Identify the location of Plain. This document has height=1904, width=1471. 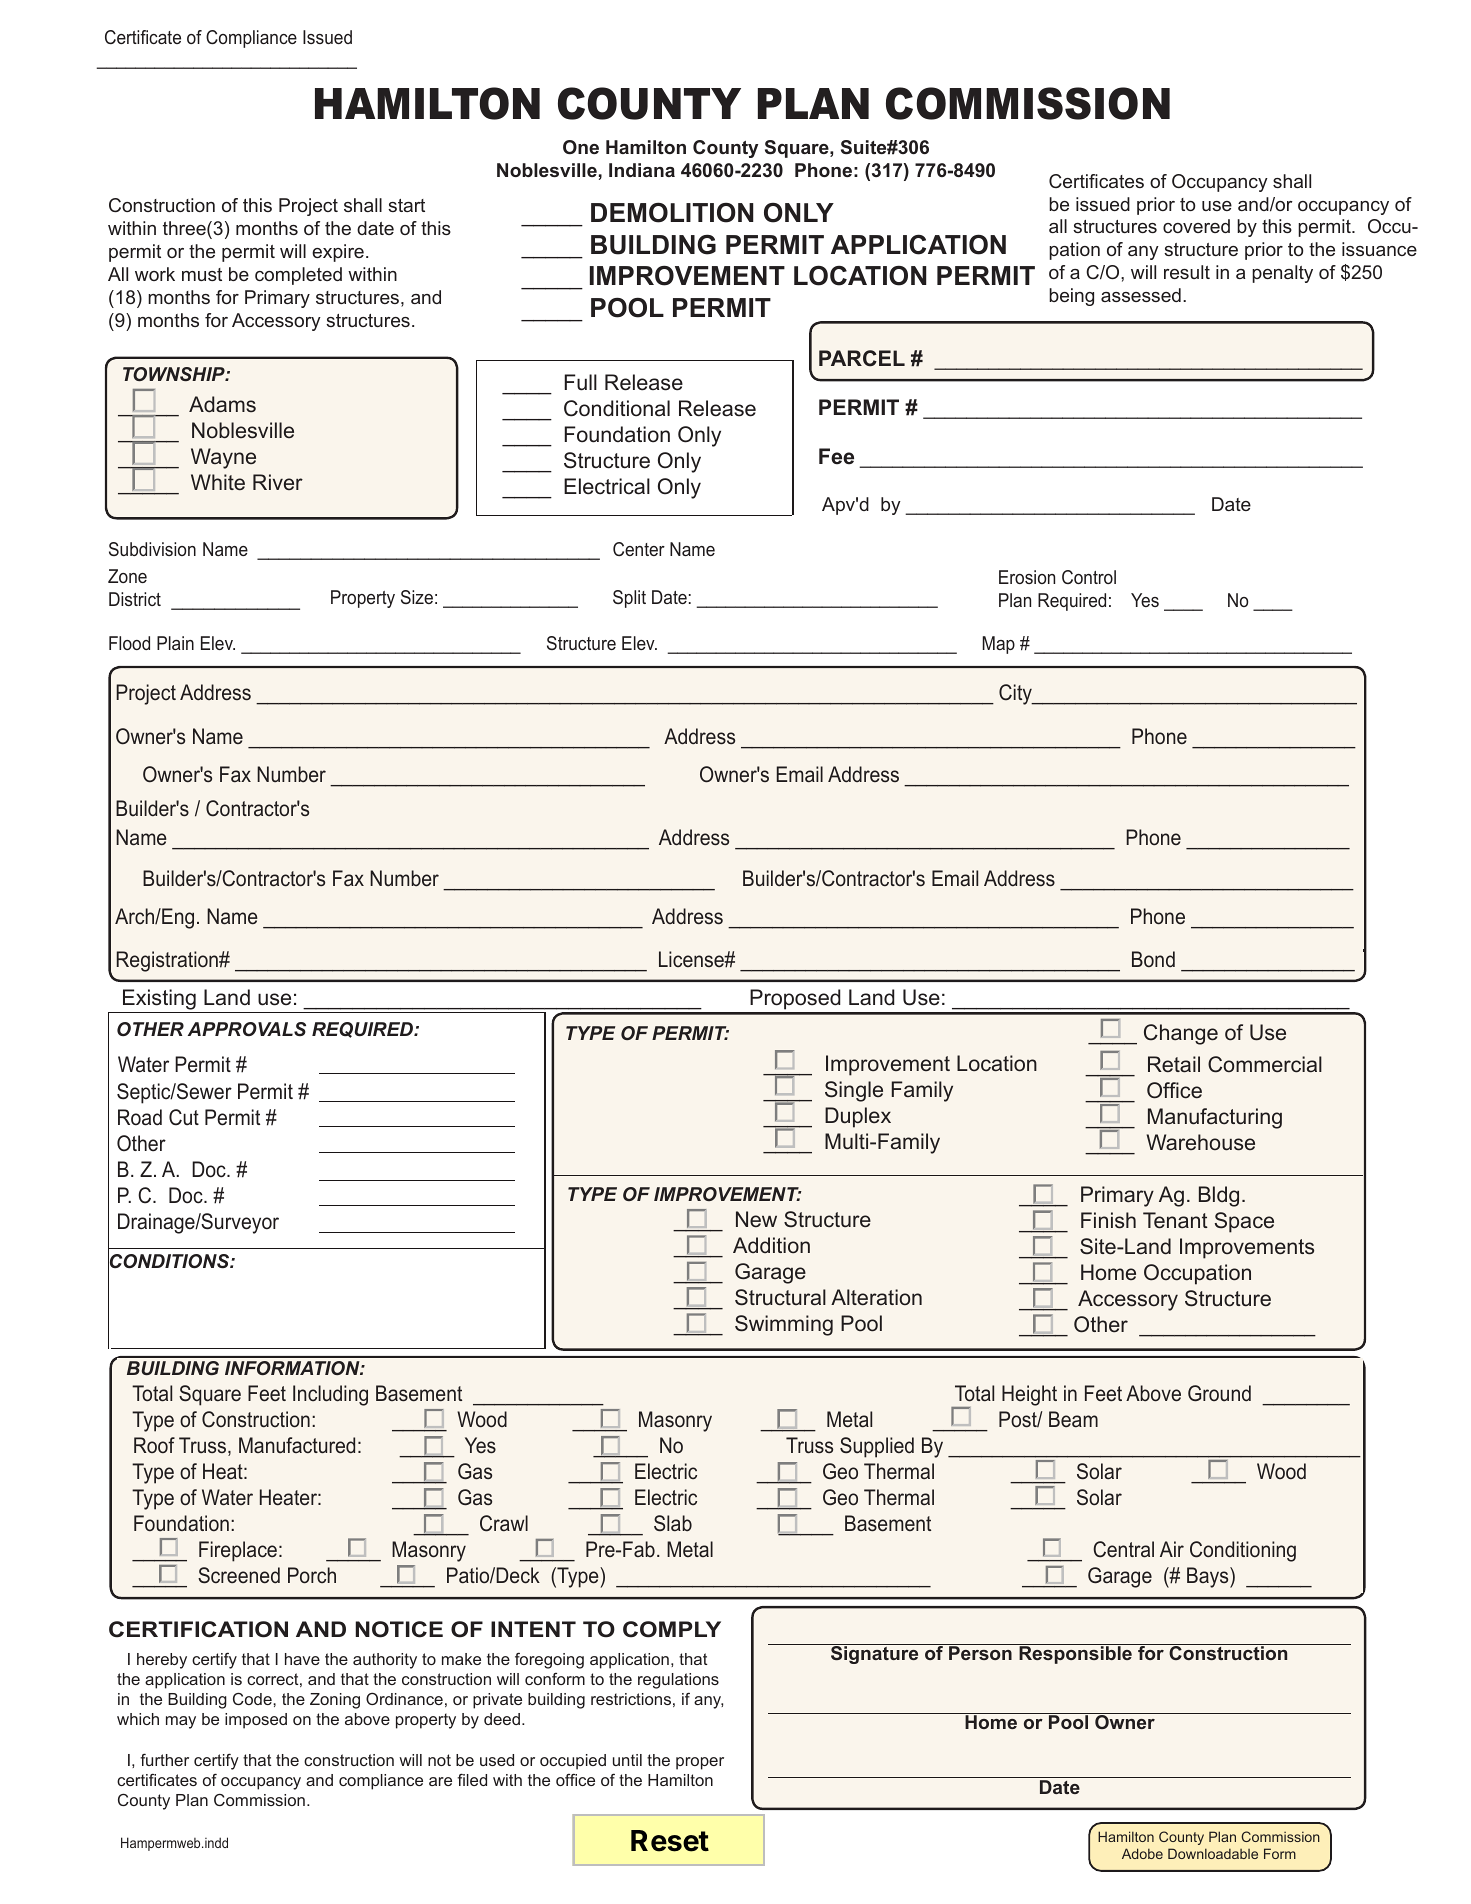
(175, 643).
